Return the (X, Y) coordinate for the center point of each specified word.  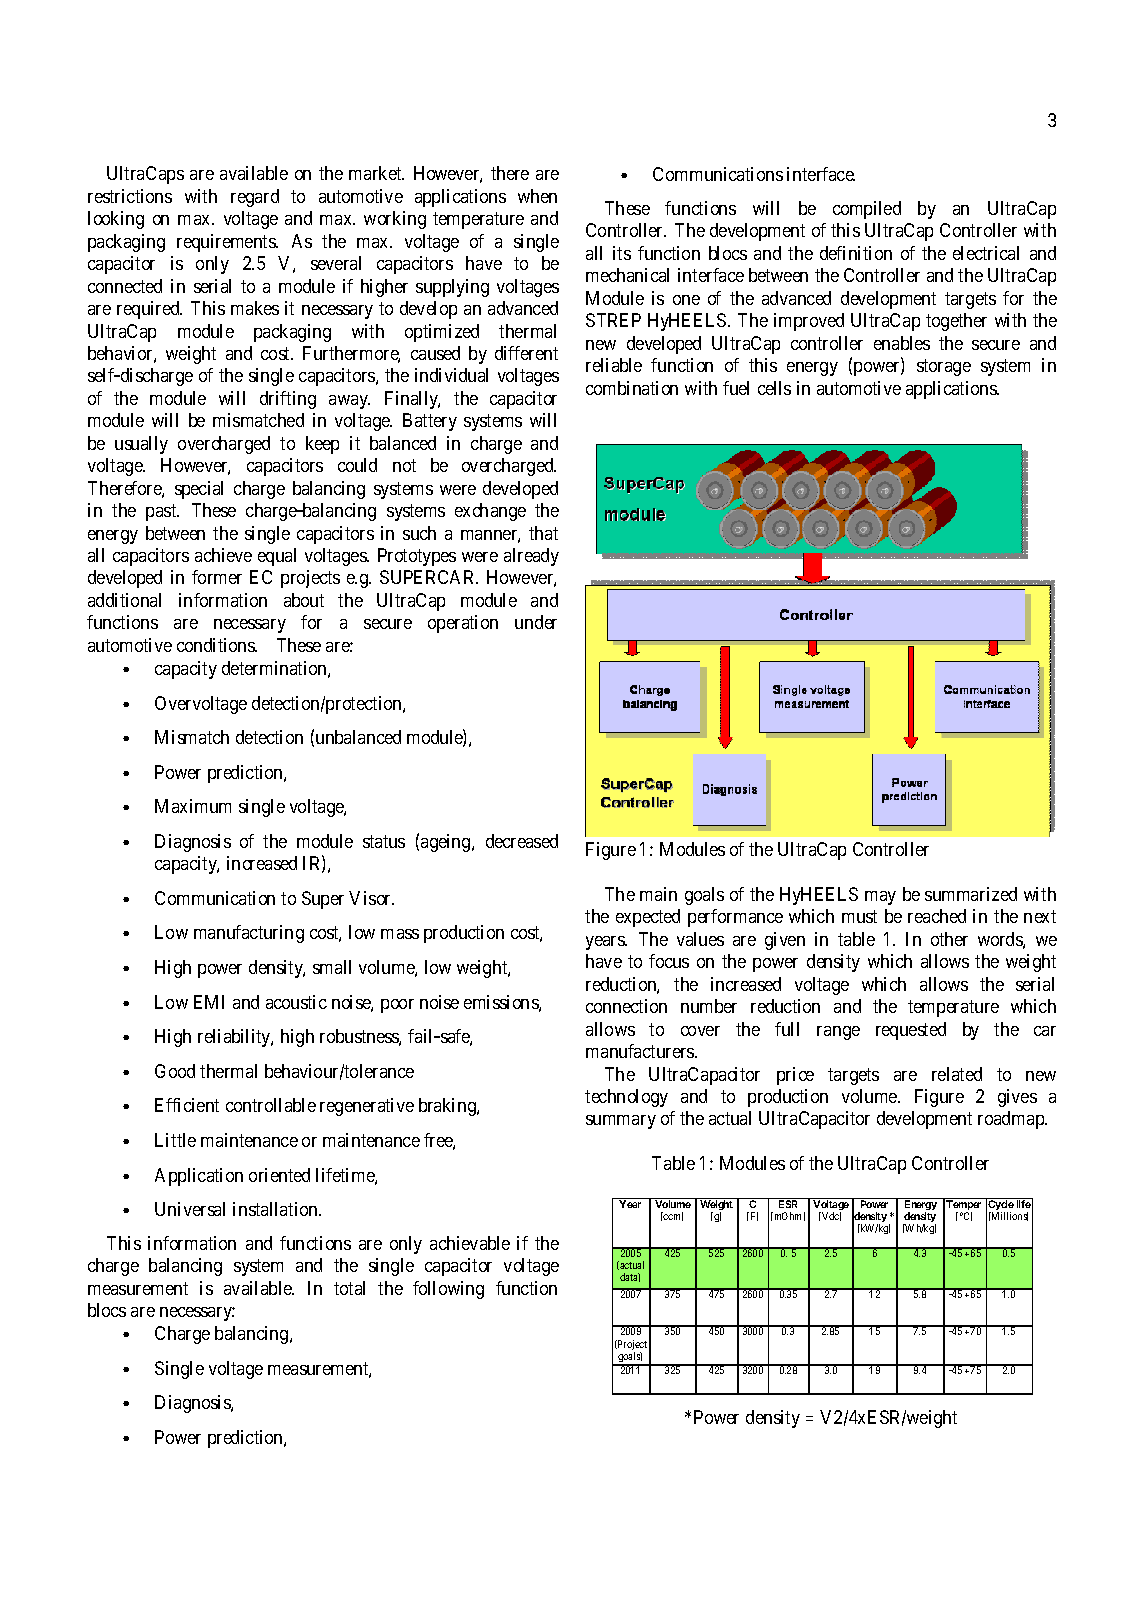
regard (255, 198)
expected (648, 918)
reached (937, 916)
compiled (867, 210)
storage (944, 367)
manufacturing (249, 934)
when (537, 196)
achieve (223, 555)
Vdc (830, 1216)
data (630, 1277)
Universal (190, 1209)
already (531, 557)
